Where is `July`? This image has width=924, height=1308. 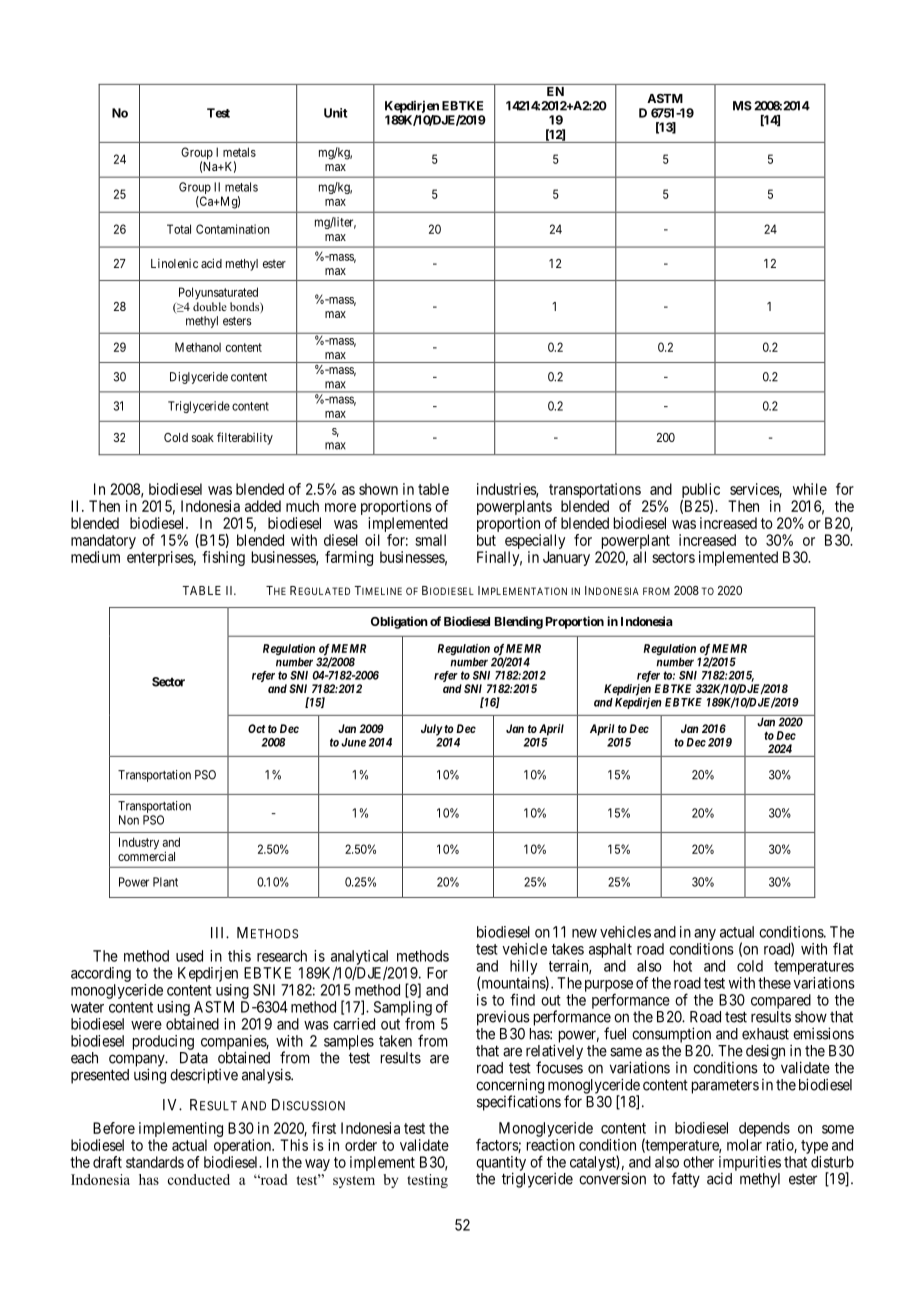
July is located at coordinates (432, 730).
